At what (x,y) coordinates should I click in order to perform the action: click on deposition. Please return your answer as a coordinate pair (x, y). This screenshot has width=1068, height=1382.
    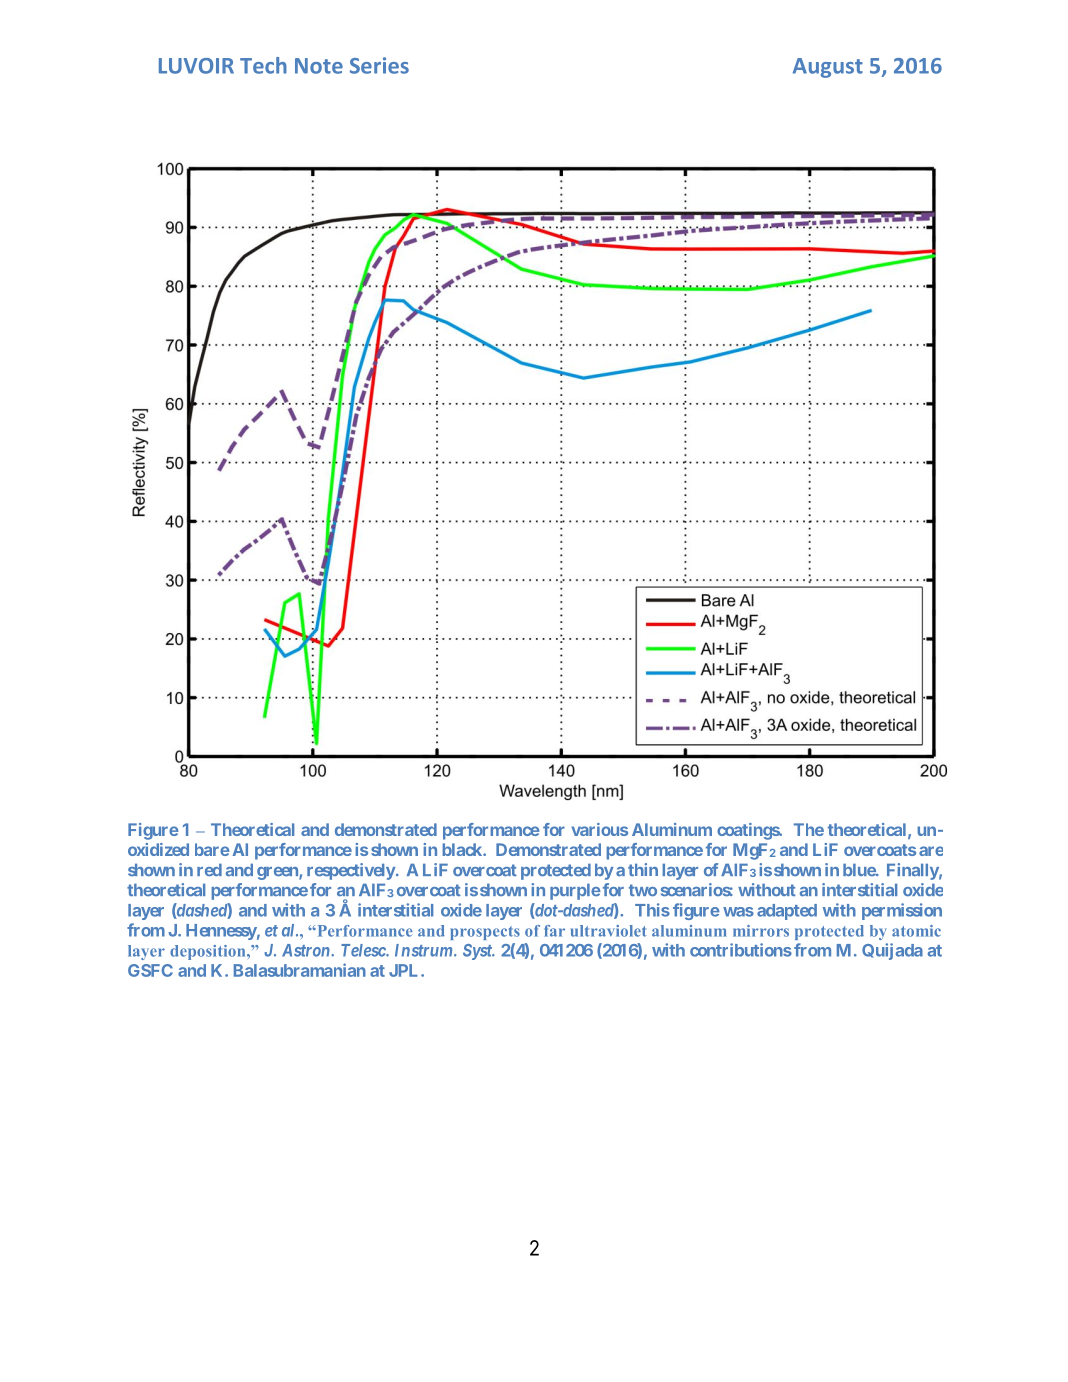
    Looking at the image, I should click on (209, 952).
